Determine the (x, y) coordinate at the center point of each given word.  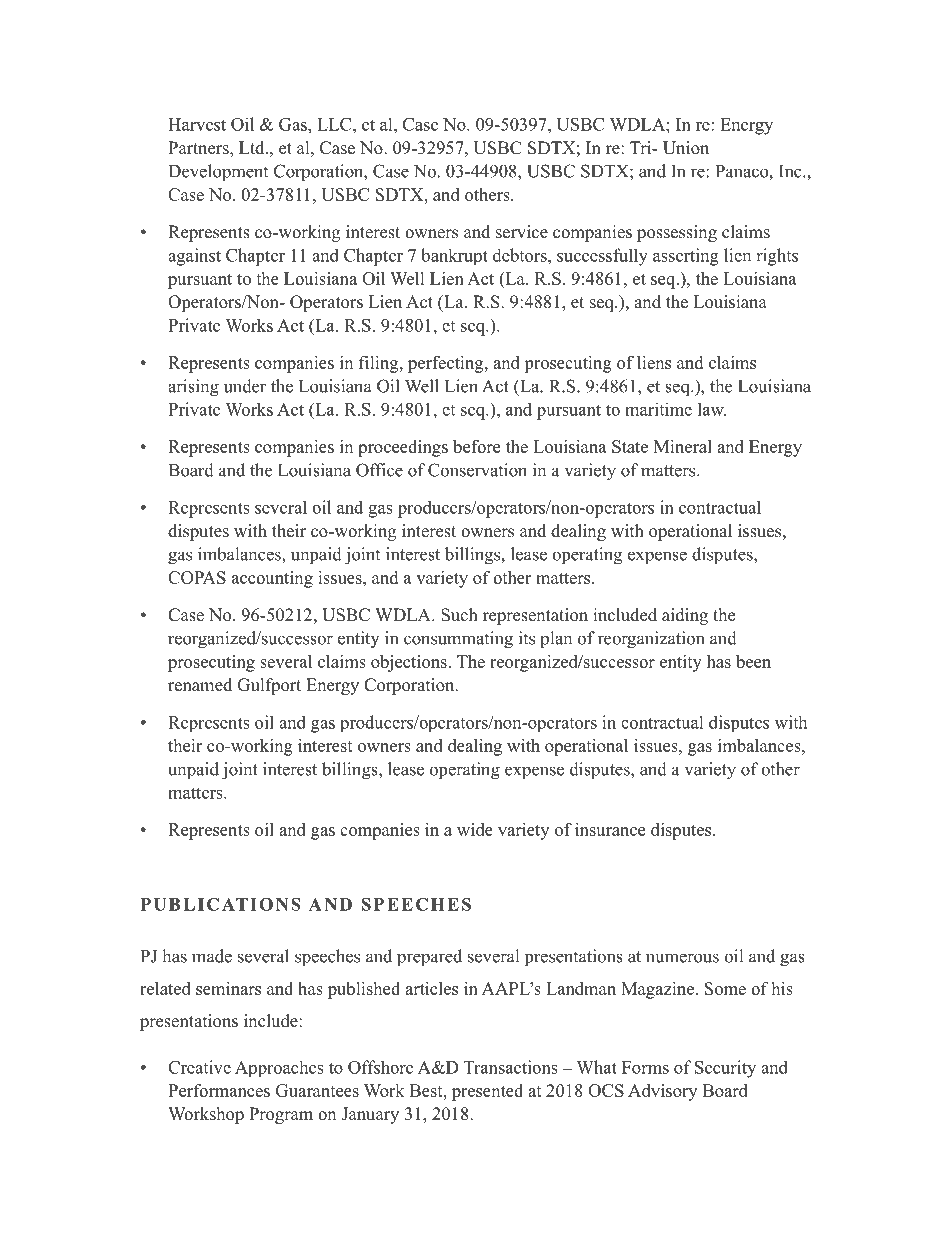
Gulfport (269, 686)
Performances (219, 1090)
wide (475, 829)
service (522, 232)
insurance (610, 829)
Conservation (477, 470)
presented (487, 1092)
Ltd (253, 147)
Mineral (683, 446)
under (245, 386)
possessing (677, 233)
